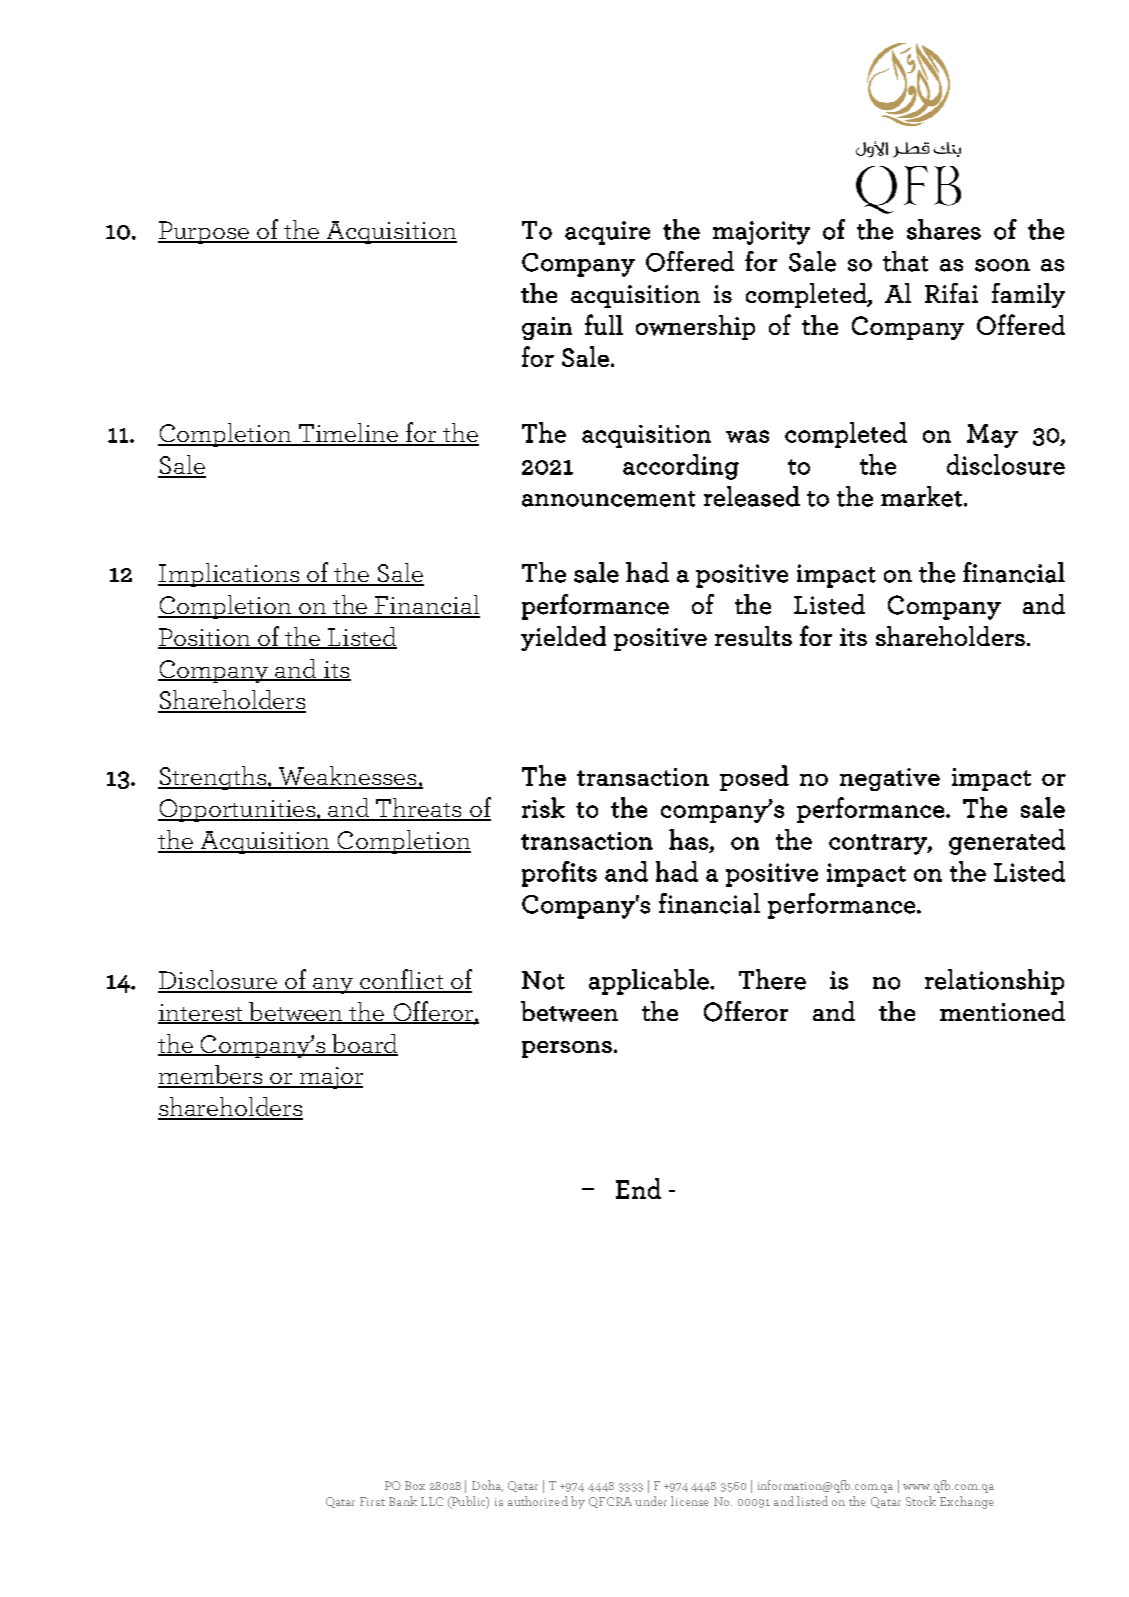  What do you see at coordinates (1002, 1011) in the screenshot?
I see `mentioned` at bounding box center [1002, 1011].
